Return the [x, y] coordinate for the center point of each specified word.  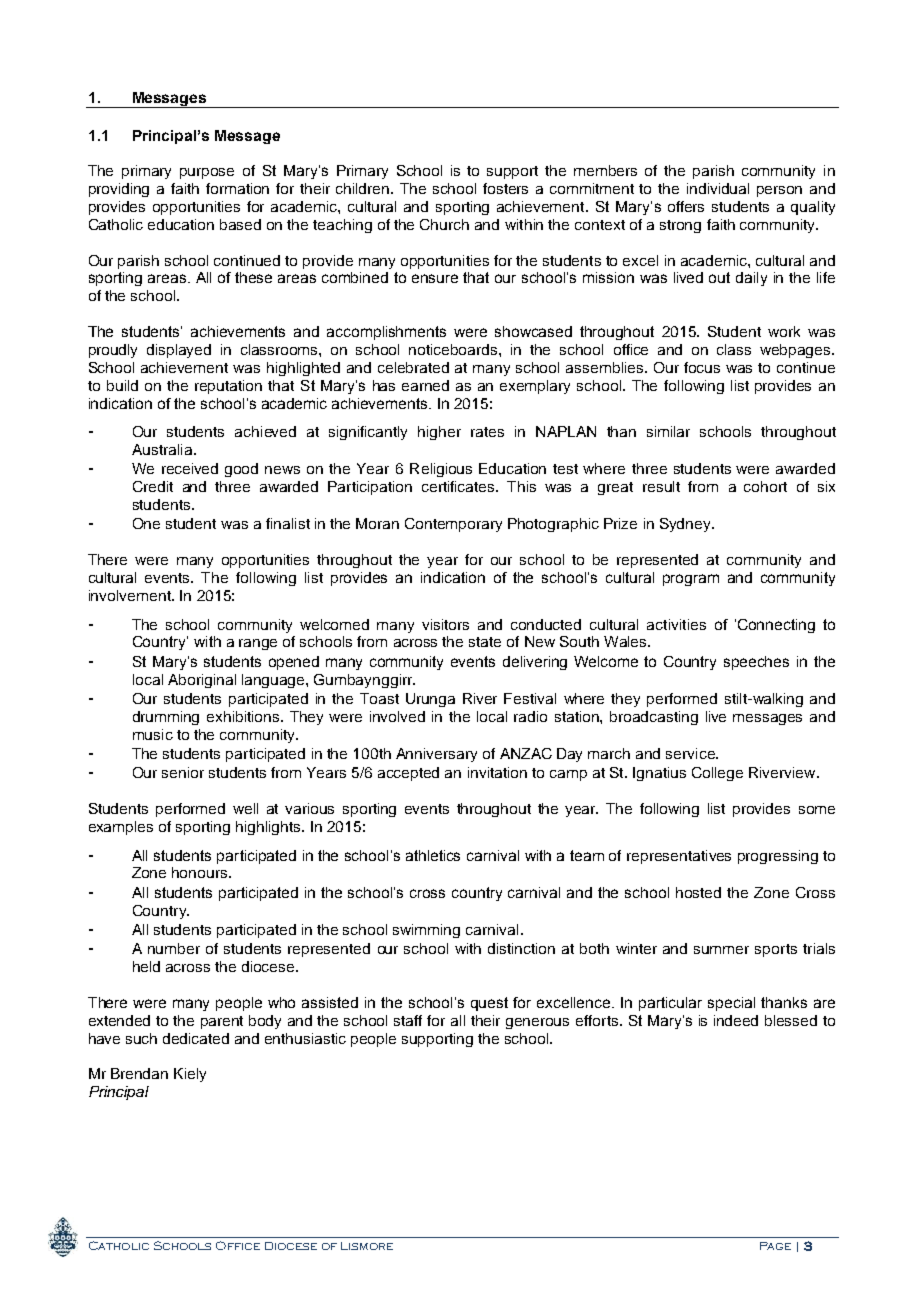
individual [718, 188]
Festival [530, 698]
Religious [441, 470]
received [190, 468]
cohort [765, 486]
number [174, 948]
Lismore [367, 1246]
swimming [426, 931]
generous [537, 1023]
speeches [756, 663]
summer [721, 950]
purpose [207, 173]
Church [444, 224]
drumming [166, 718]
